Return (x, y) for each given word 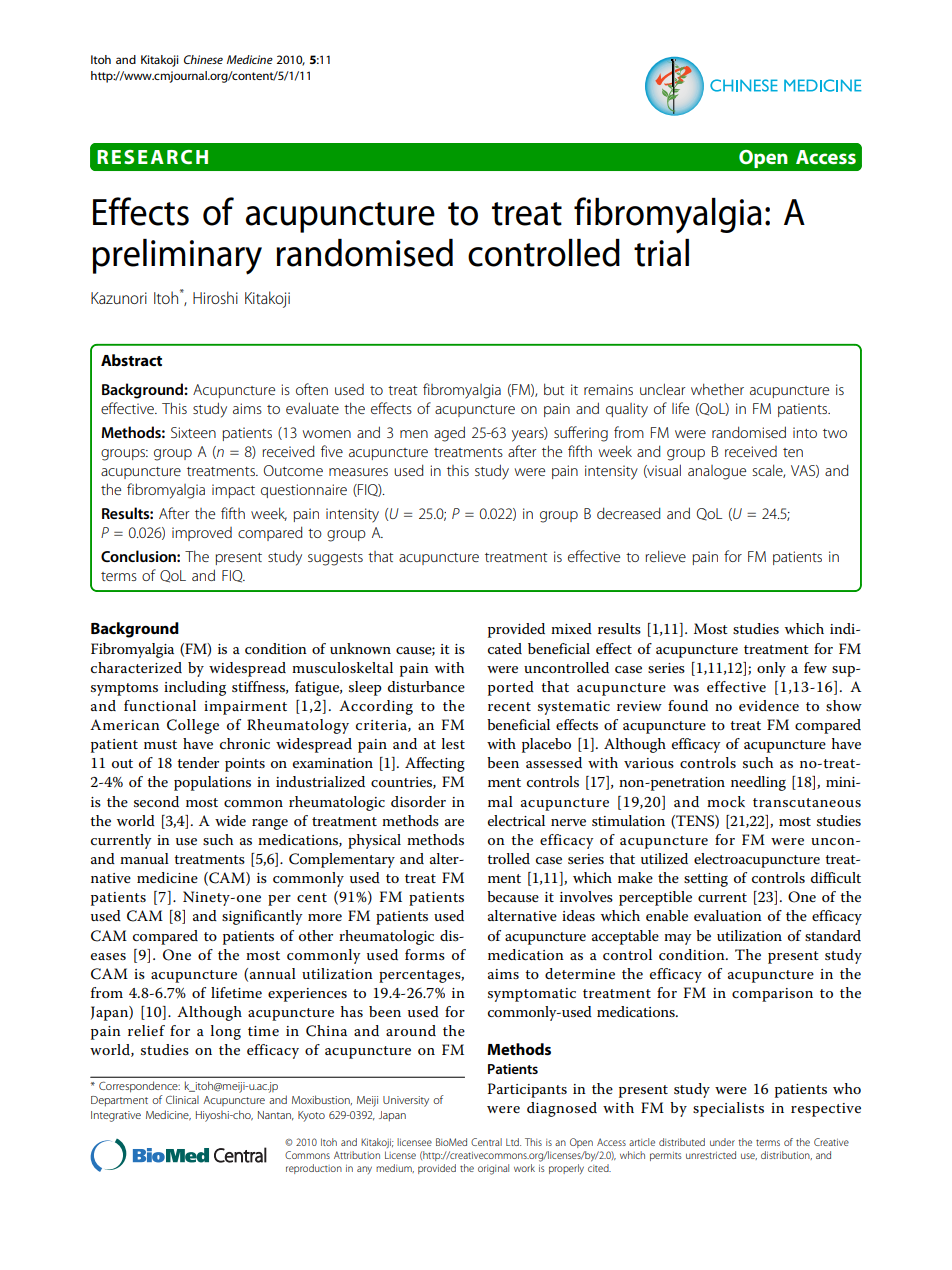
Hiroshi (215, 297)
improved (202, 534)
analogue (717, 472)
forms (425, 954)
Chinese (203, 59)
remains (608, 389)
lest (453, 743)
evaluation (728, 915)
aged (449, 434)
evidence (769, 705)
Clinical (182, 1099)
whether (717, 389)
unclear (662, 389)
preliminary (177, 257)
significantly (262, 917)
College (193, 726)
